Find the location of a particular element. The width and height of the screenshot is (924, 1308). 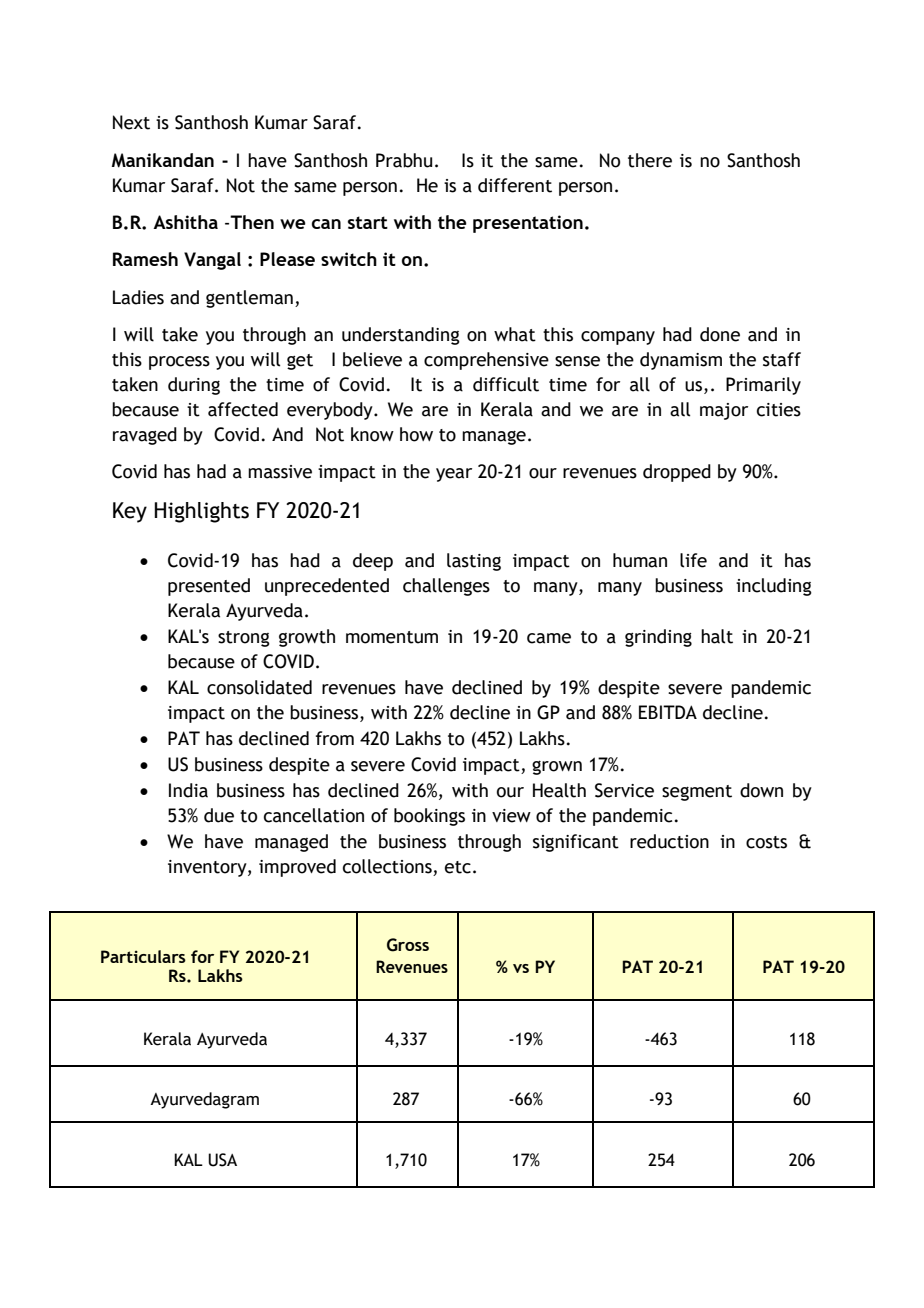

Gross is located at coordinates (408, 945).
